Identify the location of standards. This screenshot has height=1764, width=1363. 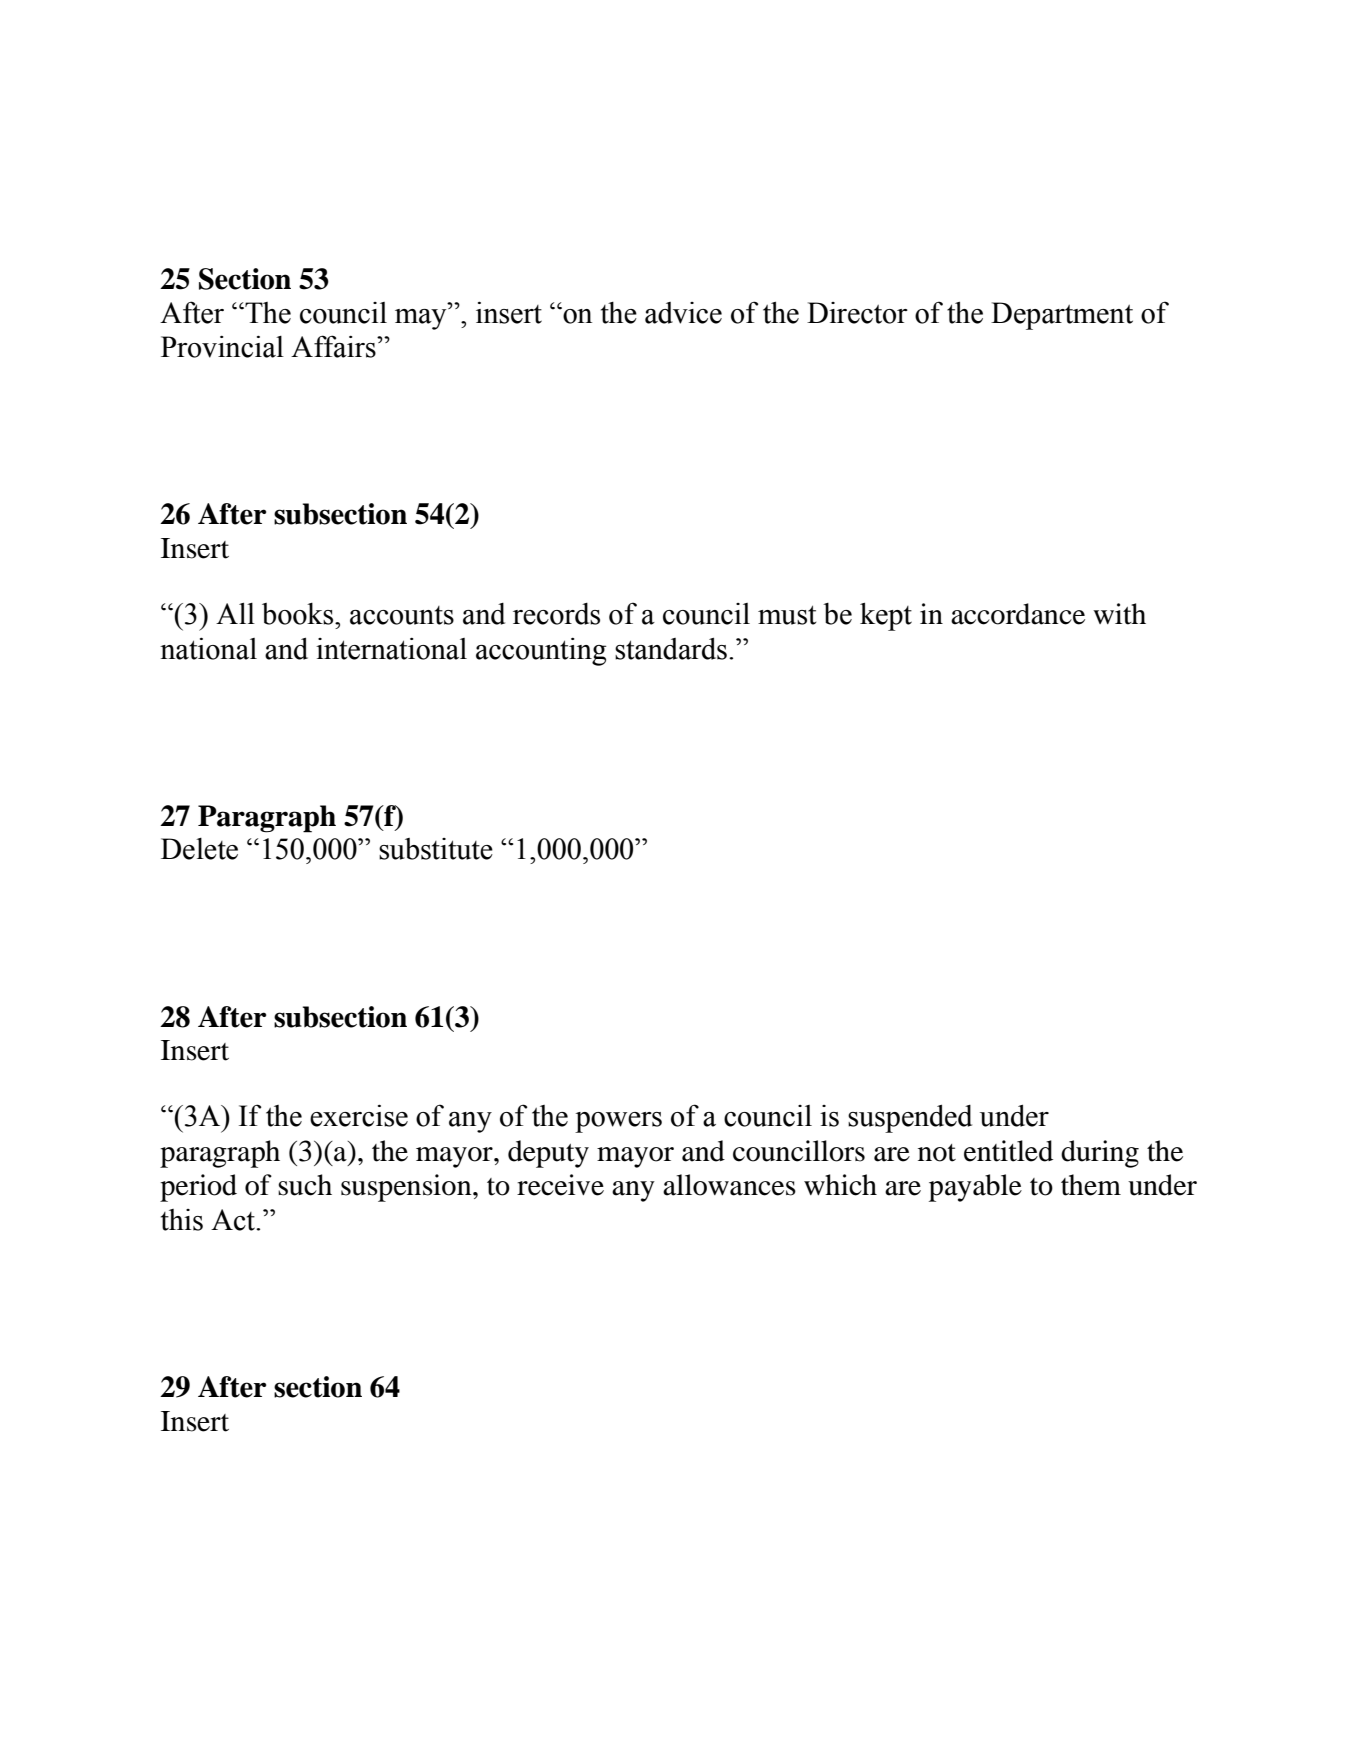
(671, 648).
